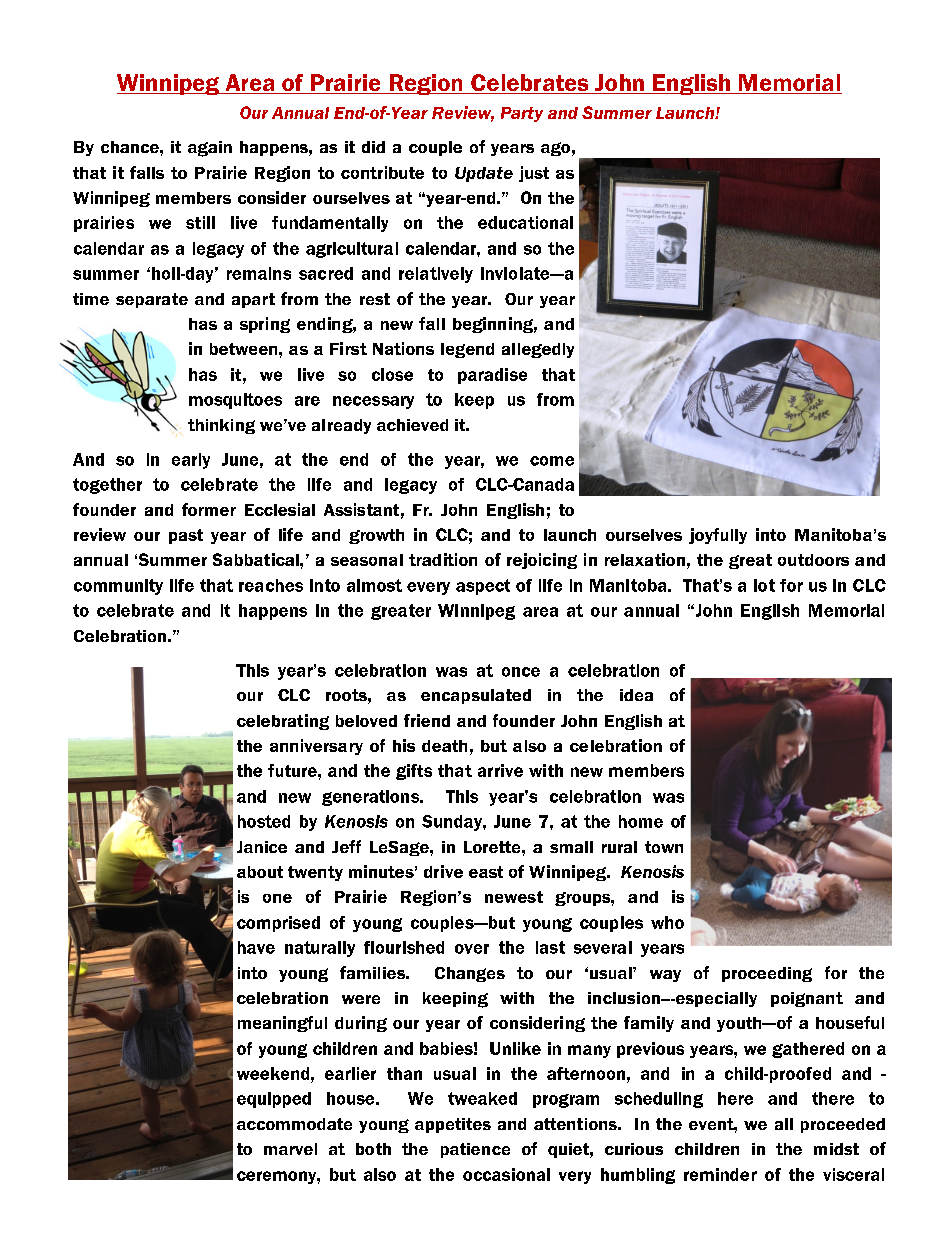 This document has height=1233, width=952. I want to click on town, so click(664, 847).
